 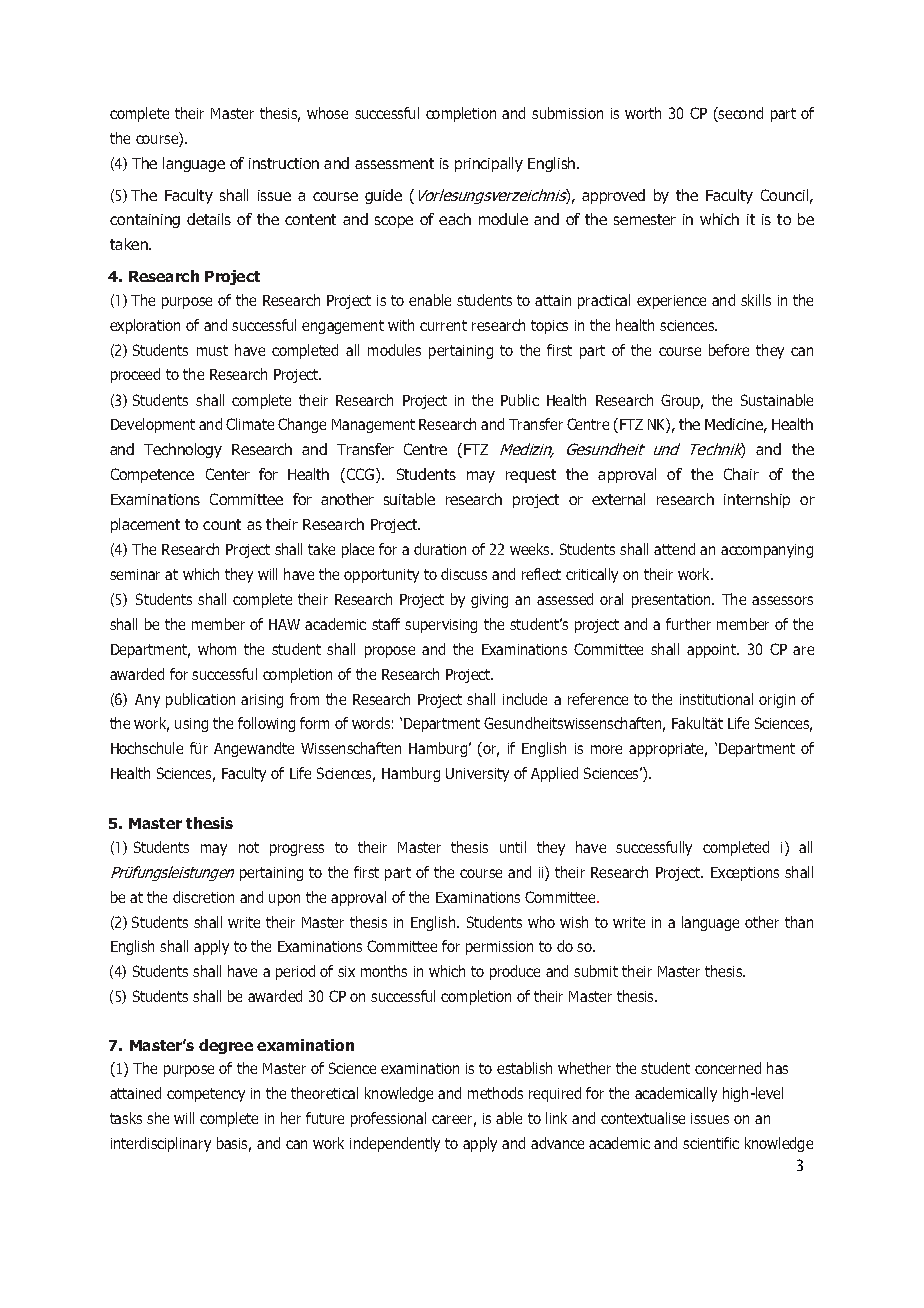 I want to click on second, so click(x=740, y=114).
